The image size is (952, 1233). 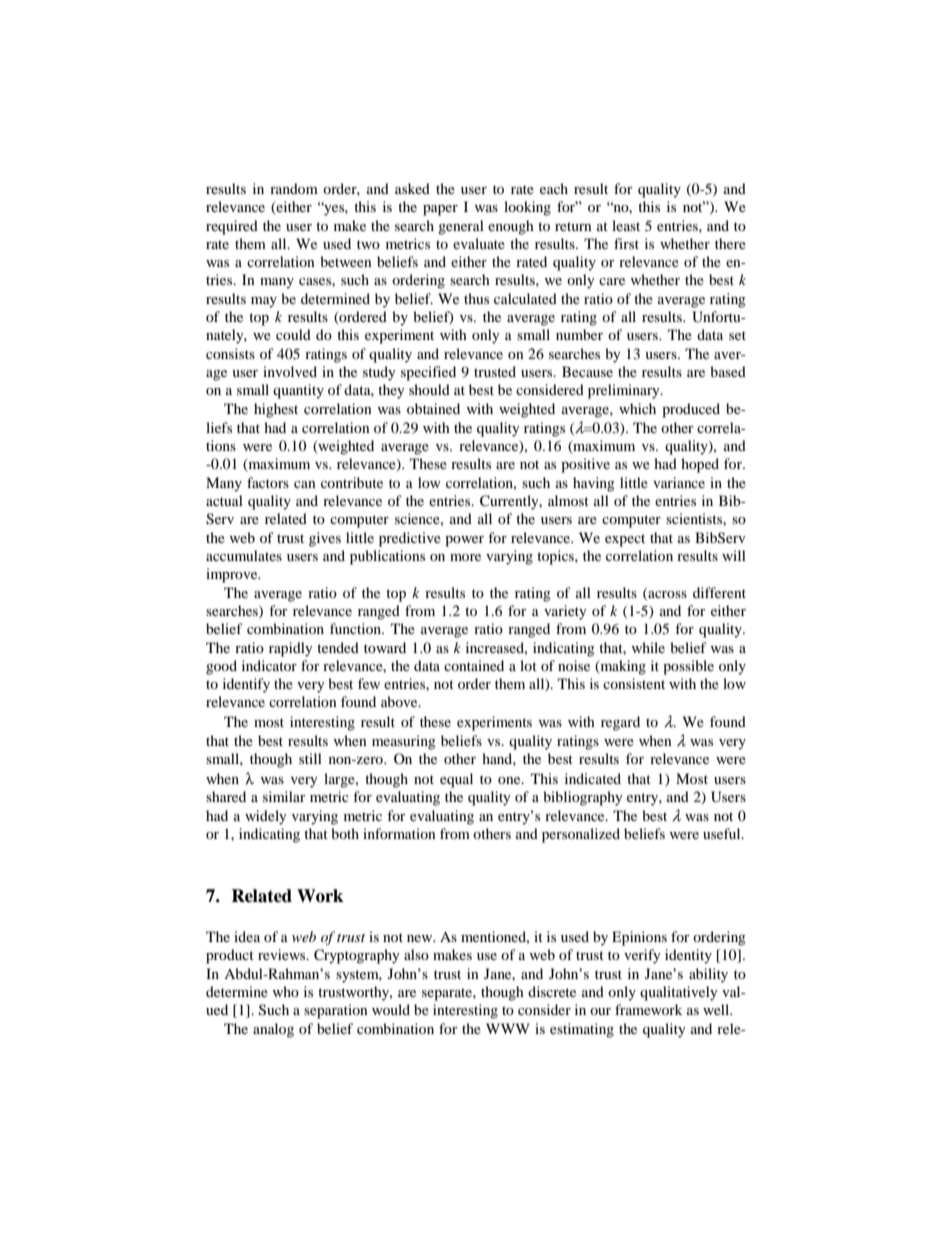 What do you see at coordinates (285, 991) in the screenshot?
I see `who` at bounding box center [285, 991].
